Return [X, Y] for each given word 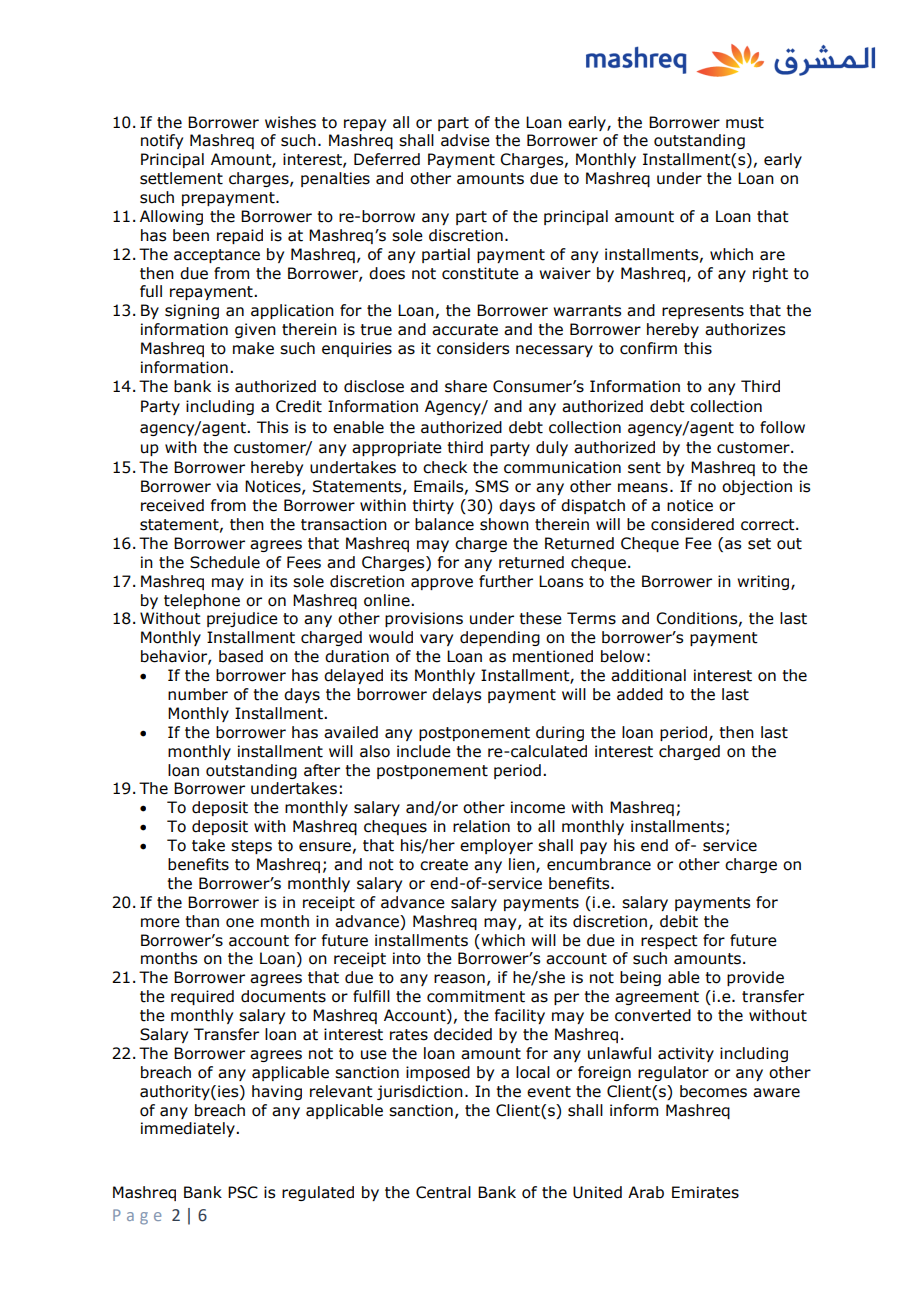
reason [459, 979]
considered [692, 524]
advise [465, 140]
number [198, 694]
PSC [243, 1192]
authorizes [745, 329]
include [424, 751]
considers [473, 348]
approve [442, 584]
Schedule [225, 562]
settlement [181, 178]
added [640, 694]
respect [669, 942]
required [202, 997]
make [253, 348]
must [745, 123]
